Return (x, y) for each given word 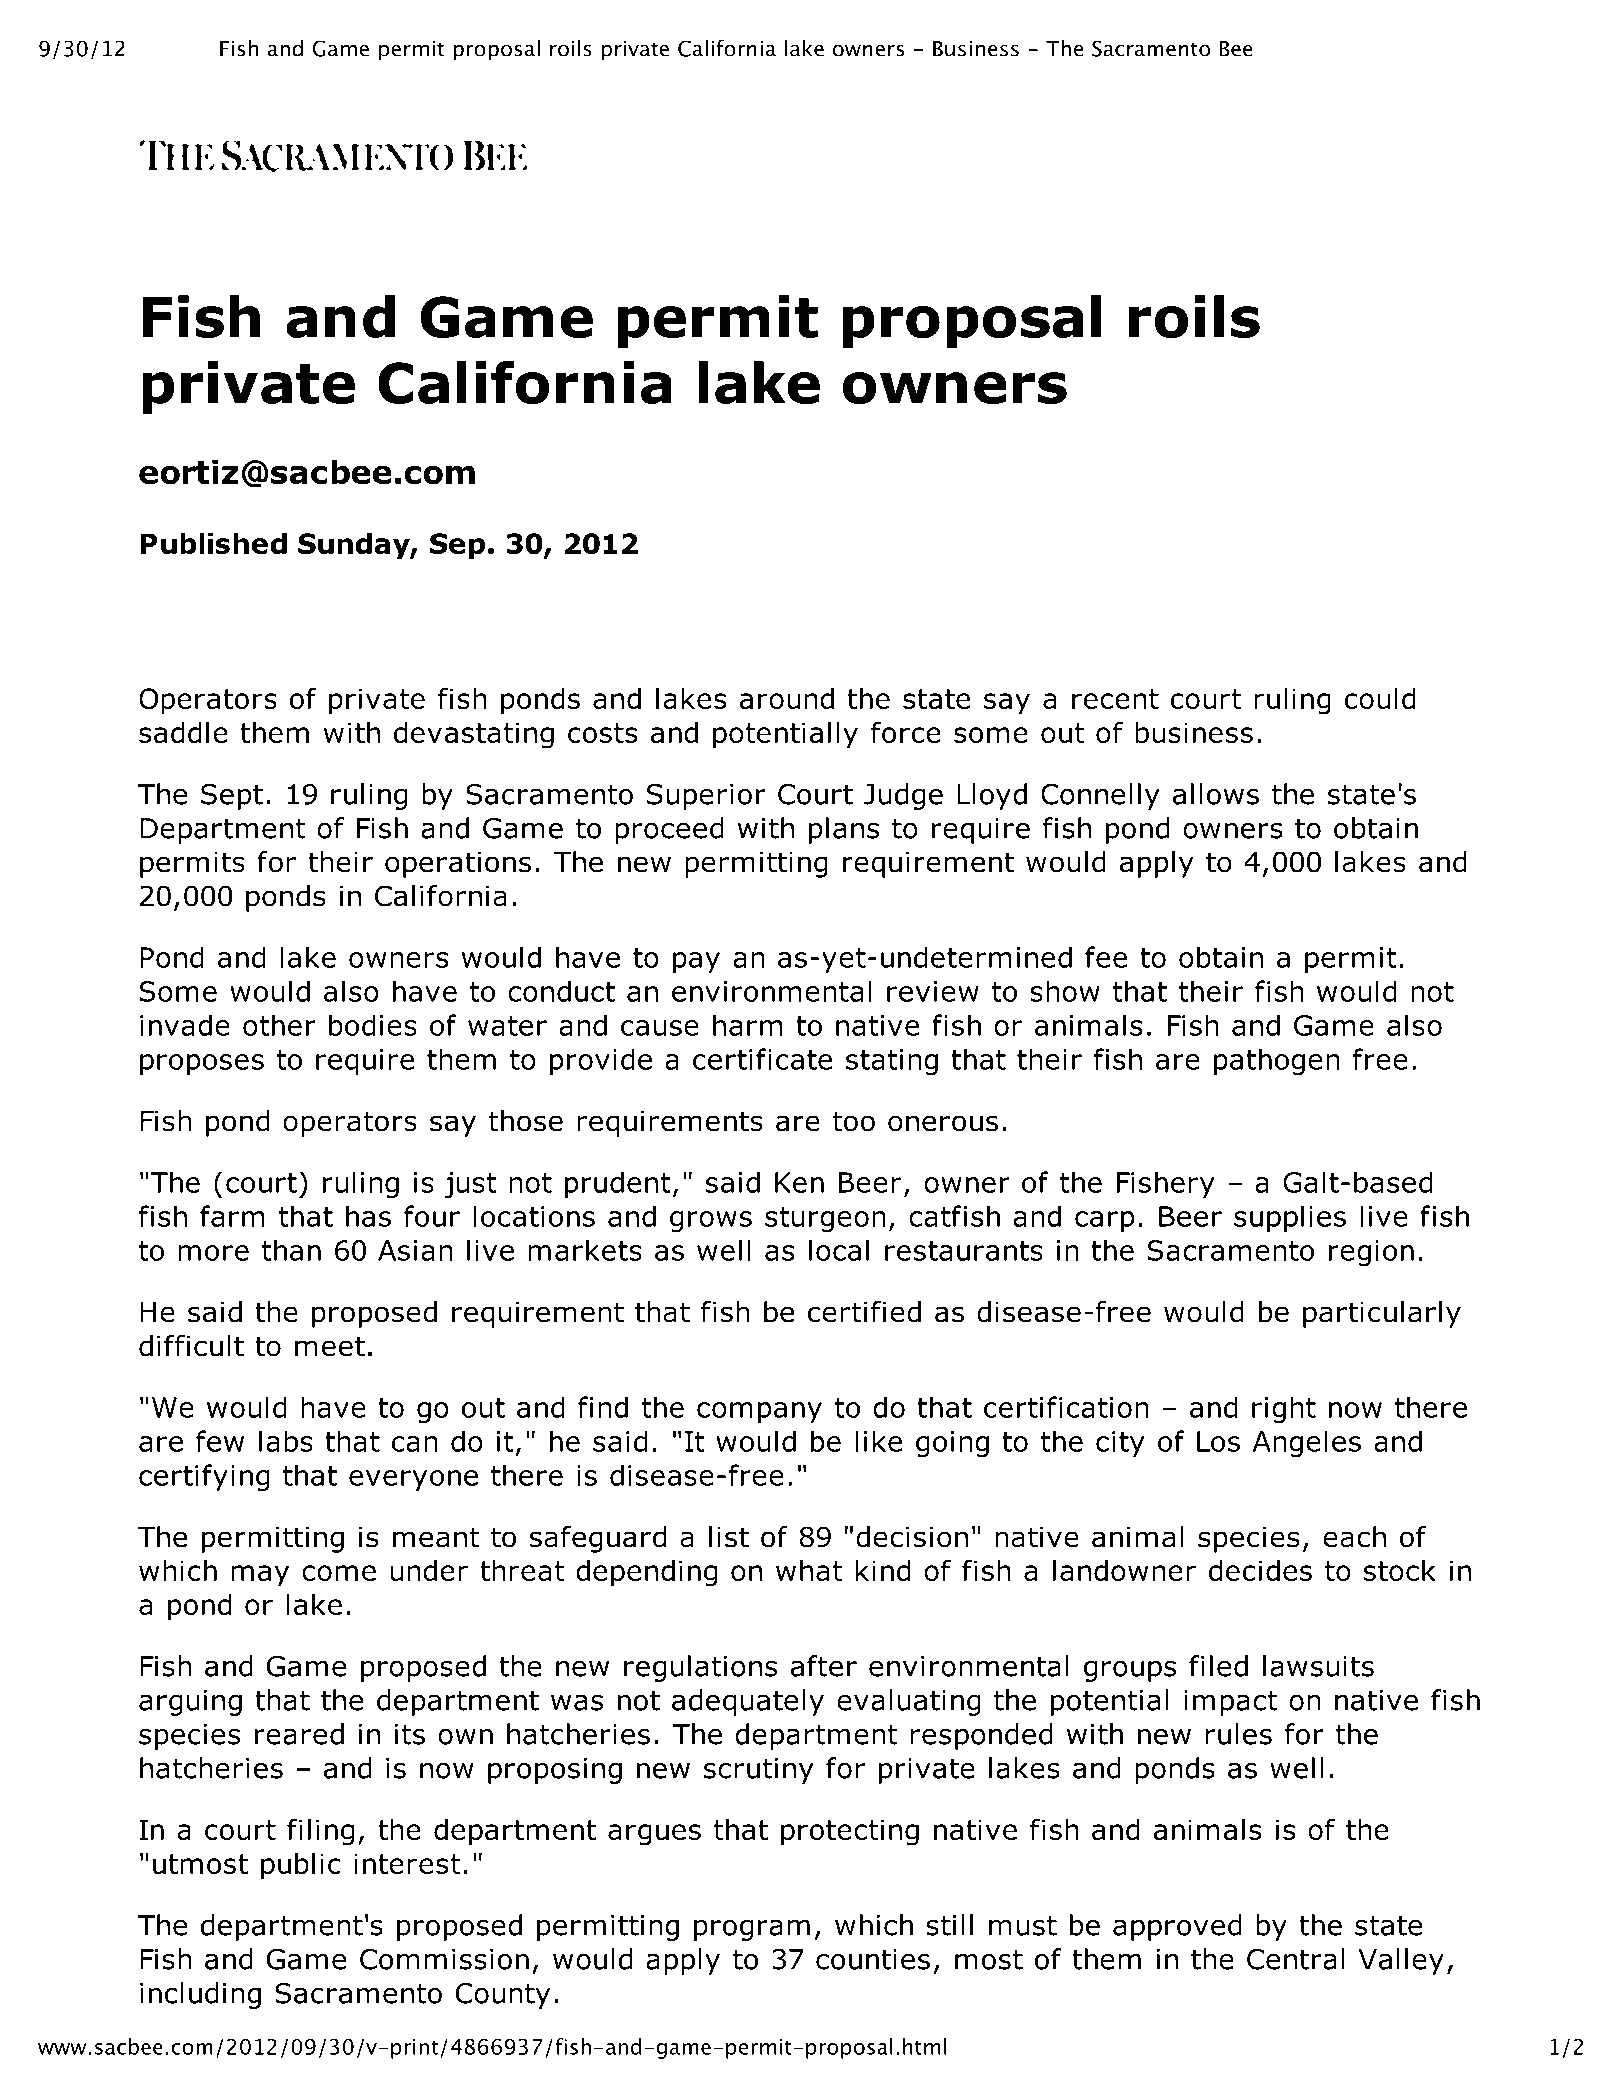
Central (1296, 1959)
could (1380, 698)
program (752, 1930)
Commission (444, 1959)
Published (213, 543)
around (787, 698)
